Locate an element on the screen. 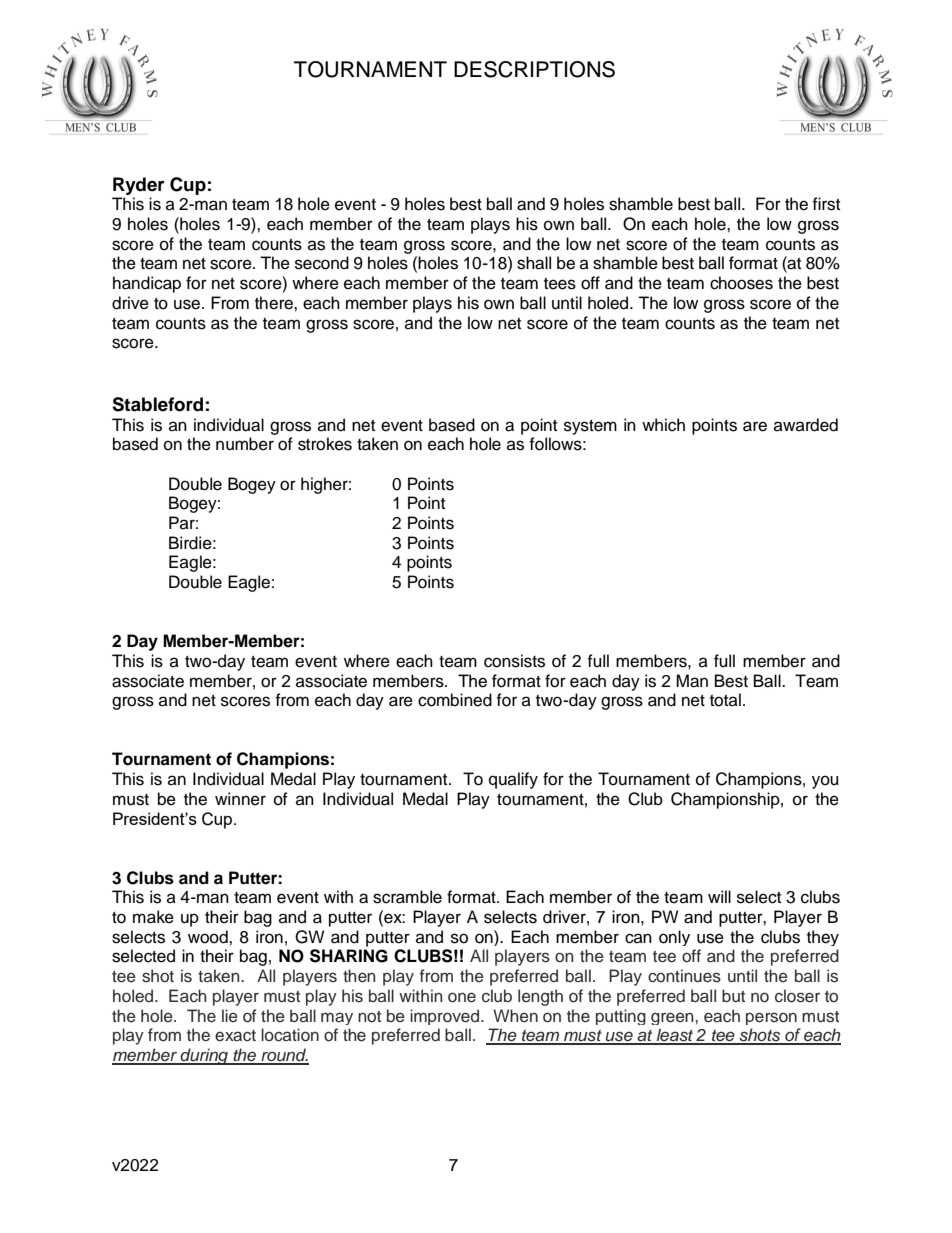  system is located at coordinates (590, 427).
